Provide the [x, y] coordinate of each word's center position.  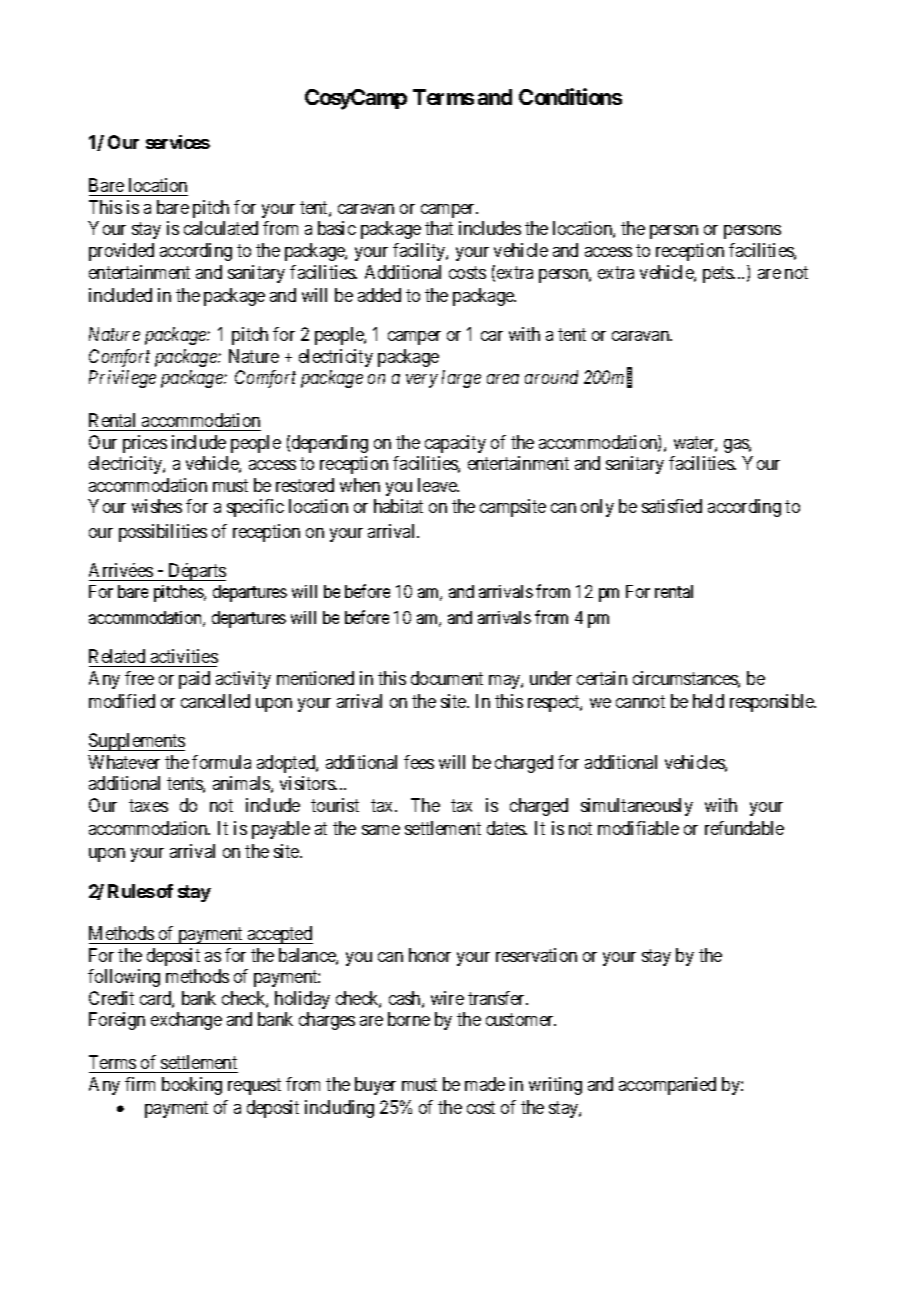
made [485, 1084]
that [439, 228]
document [447, 678]
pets [718, 275]
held [708, 701]
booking [192, 1086]
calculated [221, 228]
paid [194, 680]
